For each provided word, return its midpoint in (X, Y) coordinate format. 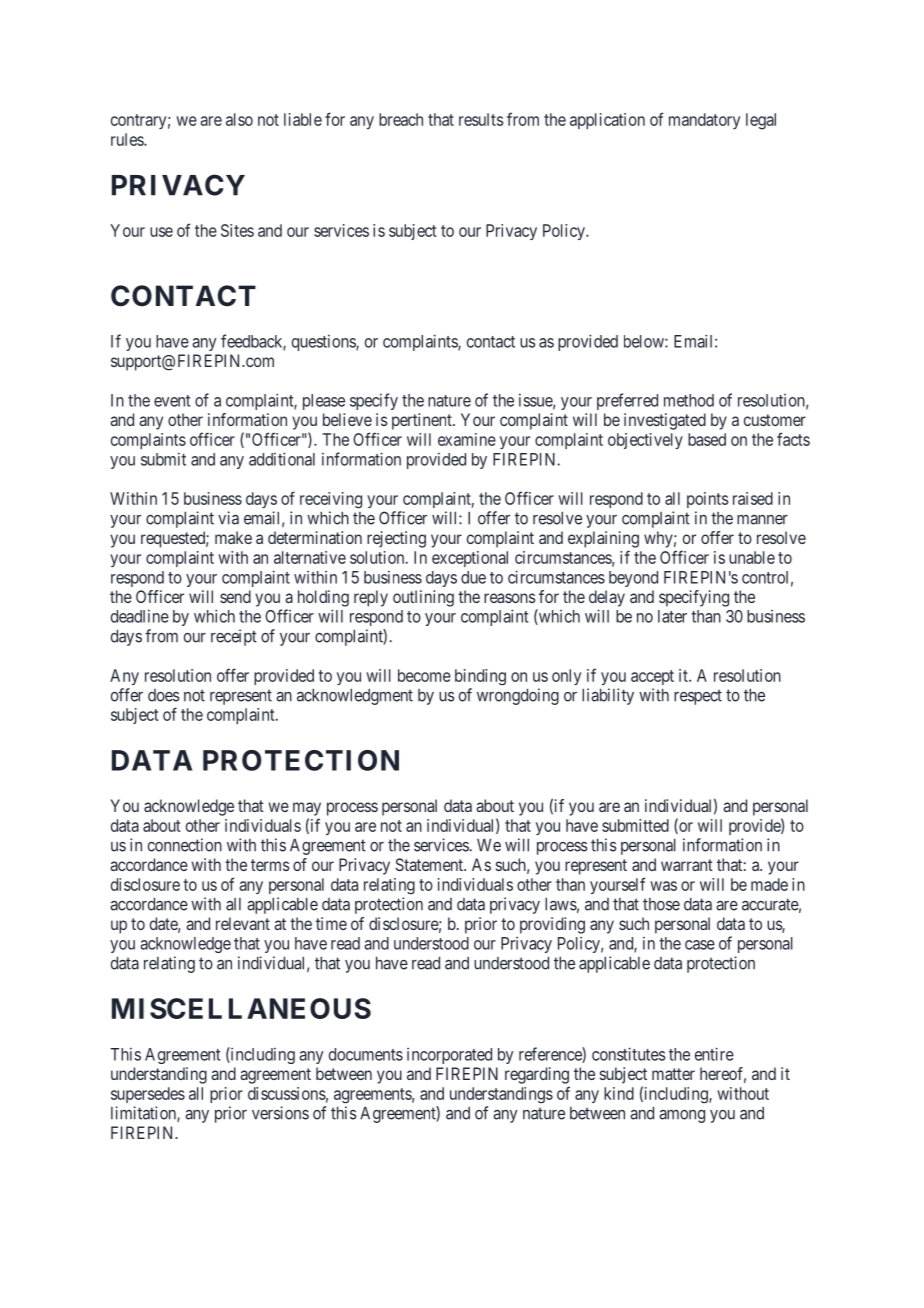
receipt (234, 637)
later (672, 616)
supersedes (148, 1095)
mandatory (704, 121)
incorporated (449, 1056)
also (239, 119)
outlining (423, 598)
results (481, 119)
